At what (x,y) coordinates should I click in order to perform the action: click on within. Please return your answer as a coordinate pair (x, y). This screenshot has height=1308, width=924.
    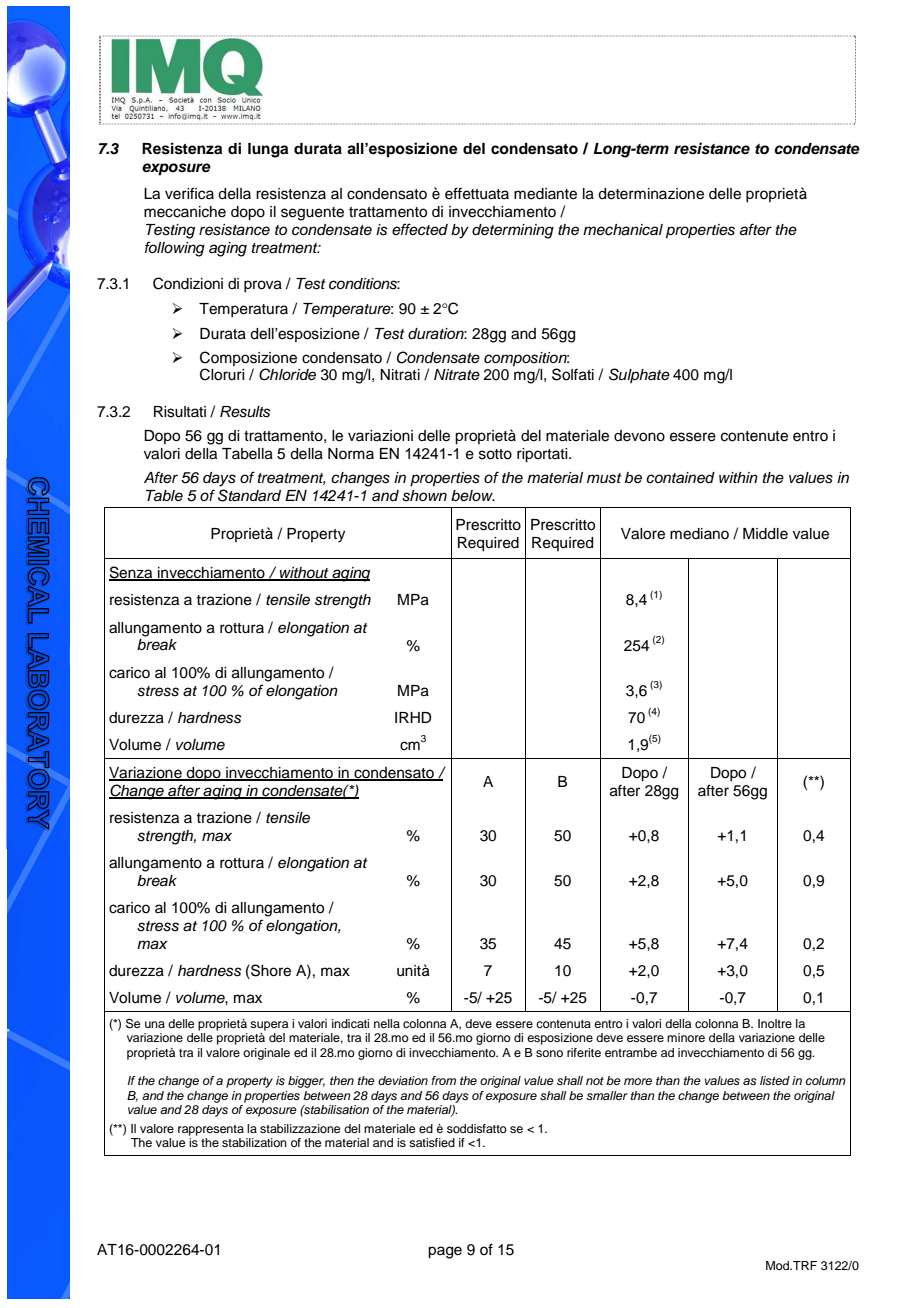
    Looking at the image, I should click on (738, 477).
